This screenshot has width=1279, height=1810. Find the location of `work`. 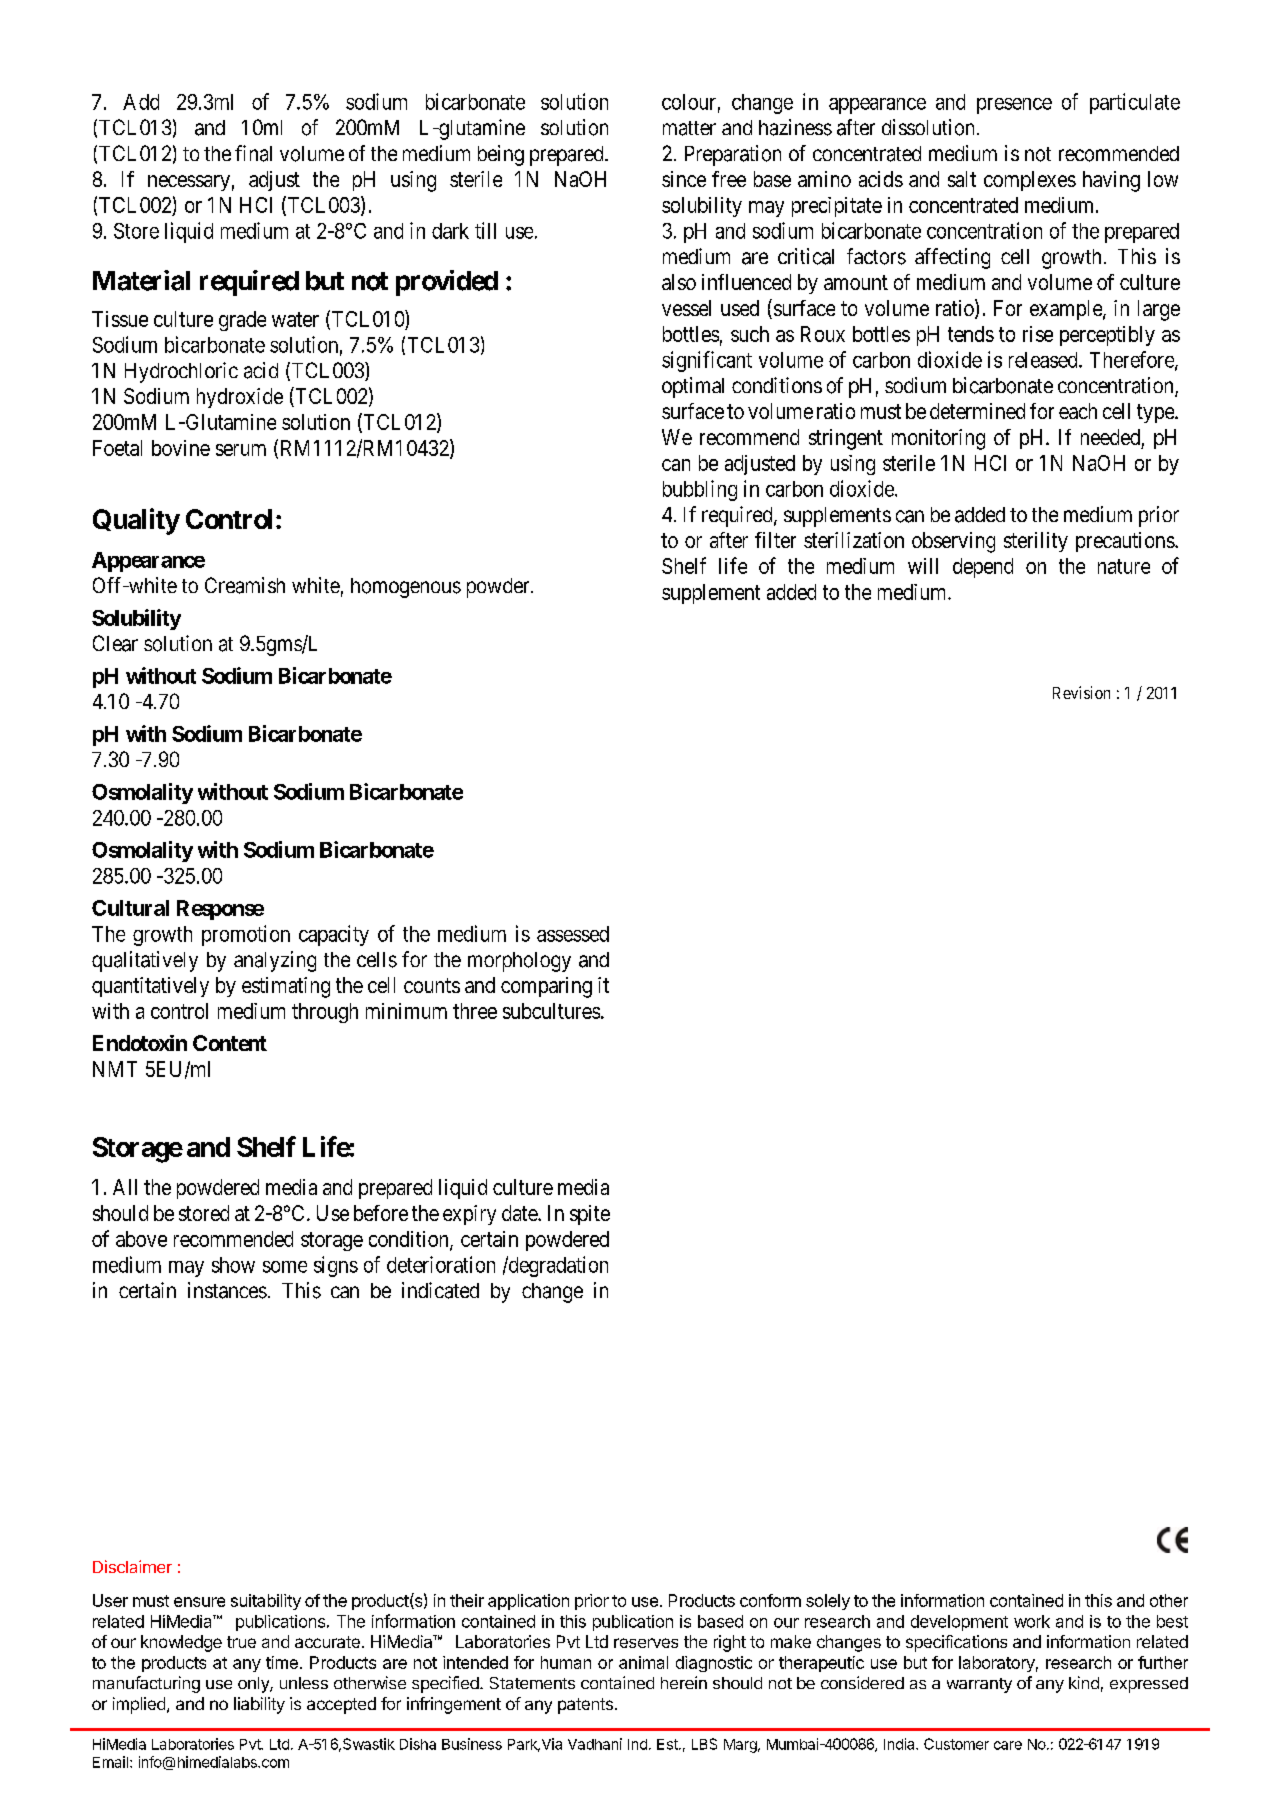

work is located at coordinates (1032, 1621).
